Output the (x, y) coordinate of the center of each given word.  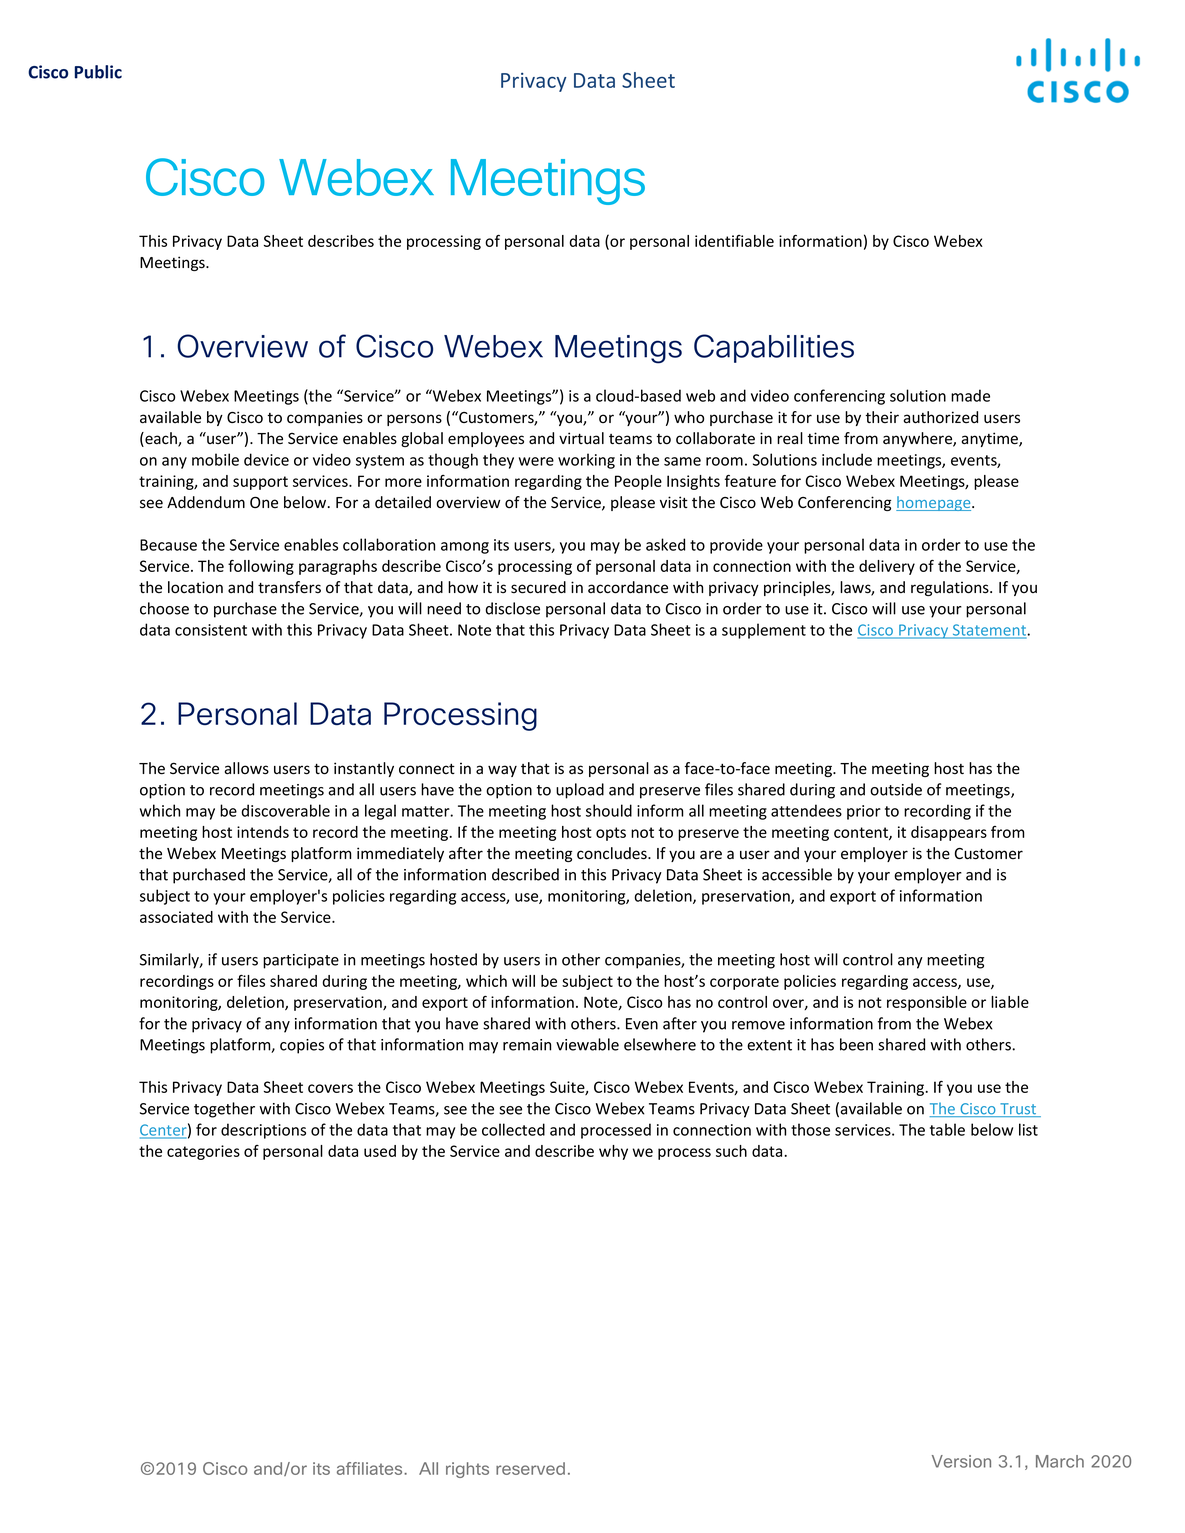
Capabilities (774, 348)
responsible (927, 1003)
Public (98, 72)
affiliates (371, 1468)
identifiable (734, 241)
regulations (951, 588)
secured (538, 587)
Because (168, 545)
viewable (587, 1044)
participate (301, 961)
